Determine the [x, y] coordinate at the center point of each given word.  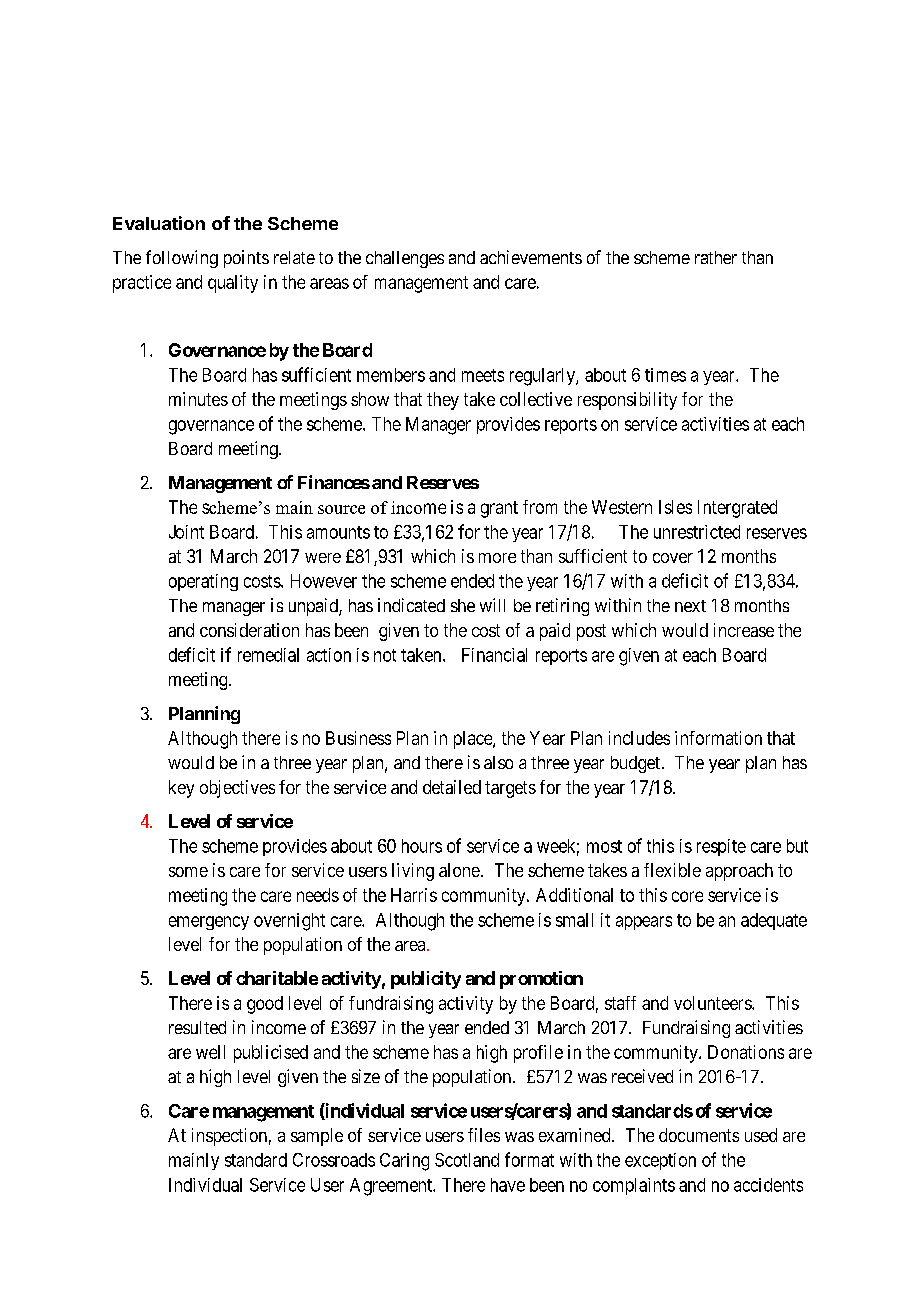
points [246, 259]
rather [716, 257]
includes [639, 738]
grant [499, 509]
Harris [414, 895]
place [474, 740]
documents [699, 1135]
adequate [774, 921]
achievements [531, 257]
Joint [186, 532]
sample [317, 1137]
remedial [268, 655]
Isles [675, 507]
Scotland [467, 1160]
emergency [209, 923]
